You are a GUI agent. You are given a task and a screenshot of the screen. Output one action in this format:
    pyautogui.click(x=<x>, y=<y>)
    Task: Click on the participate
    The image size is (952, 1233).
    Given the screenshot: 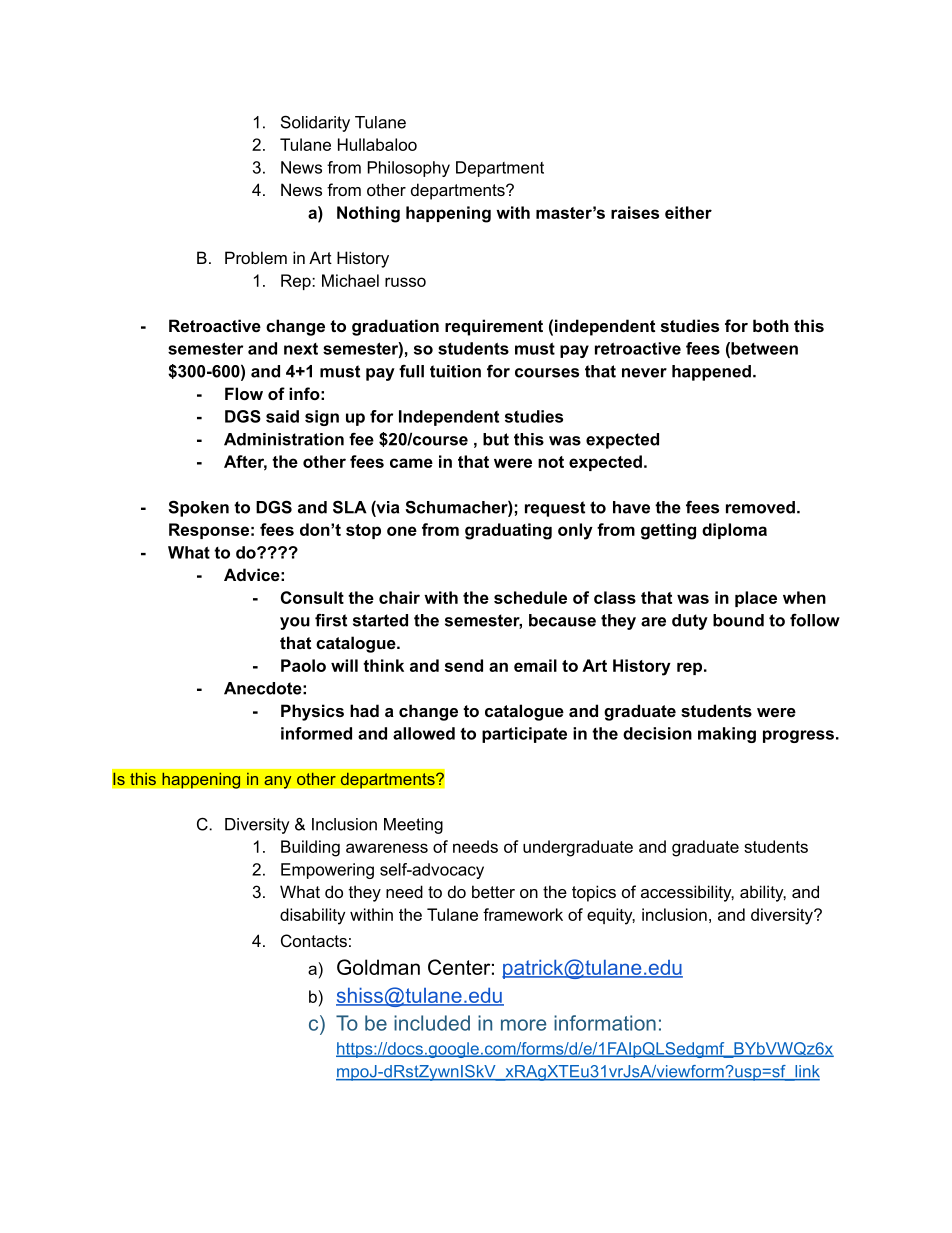 What is the action you would take?
    pyautogui.click(x=524, y=735)
